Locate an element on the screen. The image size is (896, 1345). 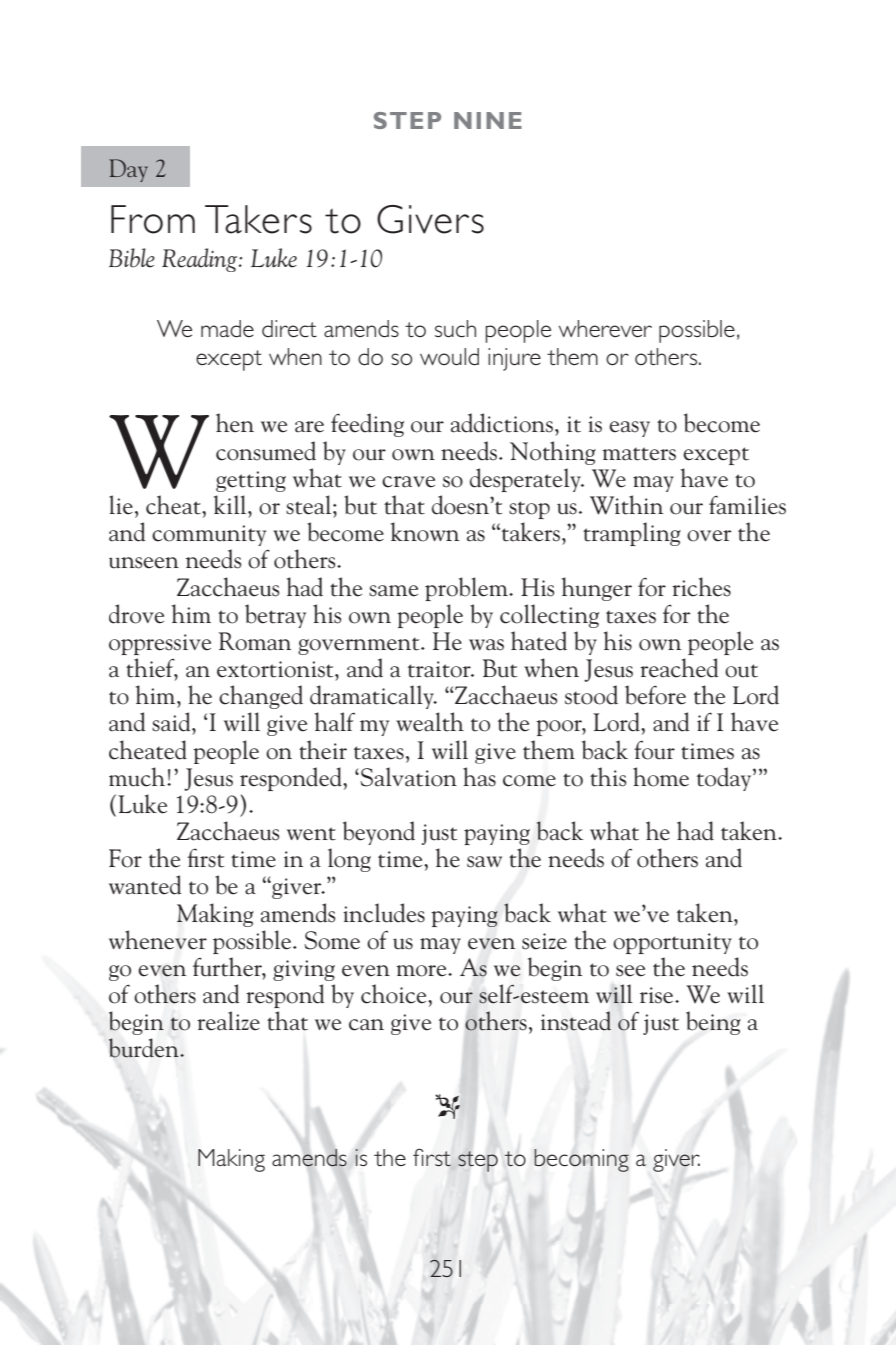
can is located at coordinates (366, 1025).
